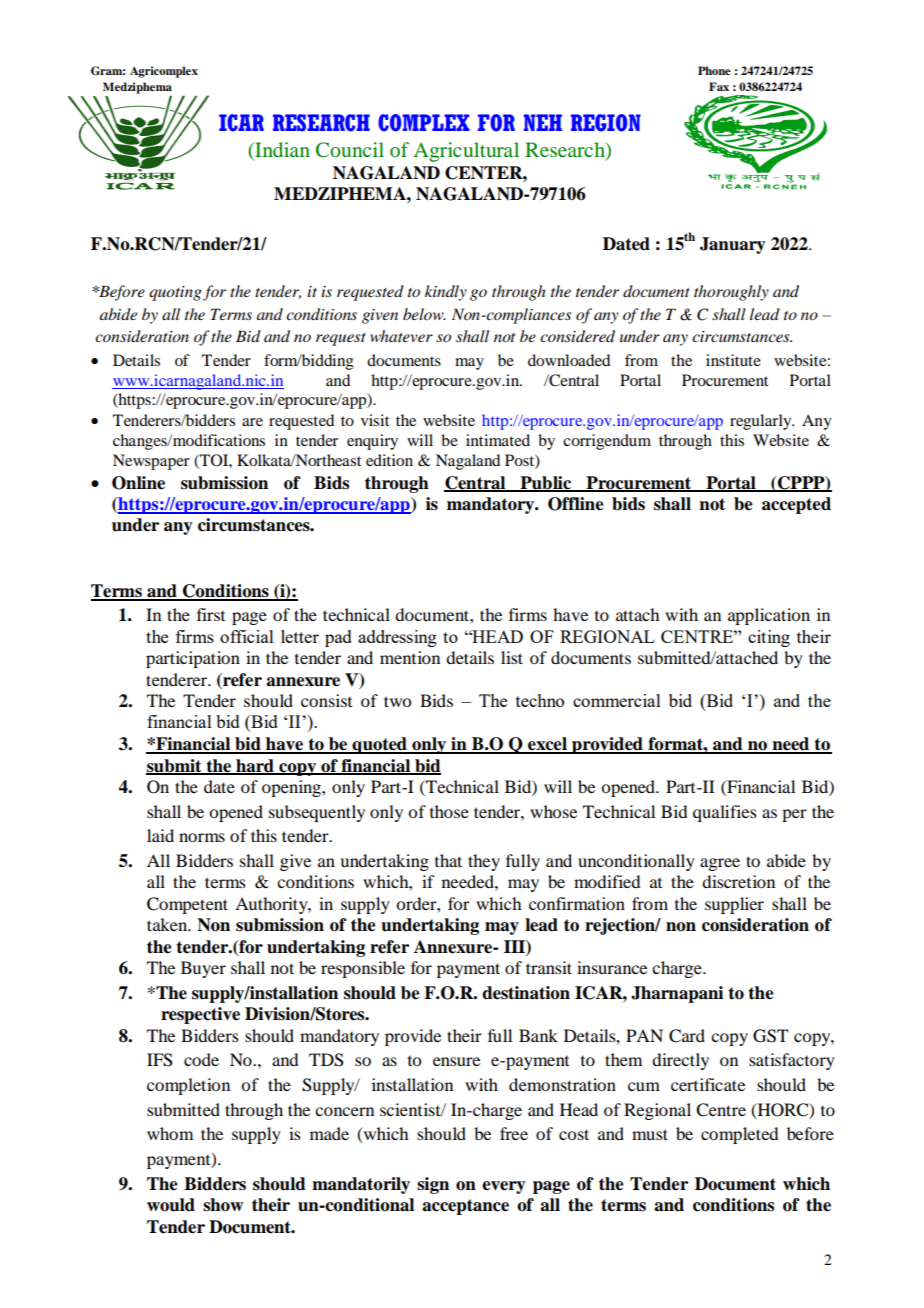  What do you see at coordinates (281, 149) in the screenshot?
I see `Indian` at bounding box center [281, 149].
